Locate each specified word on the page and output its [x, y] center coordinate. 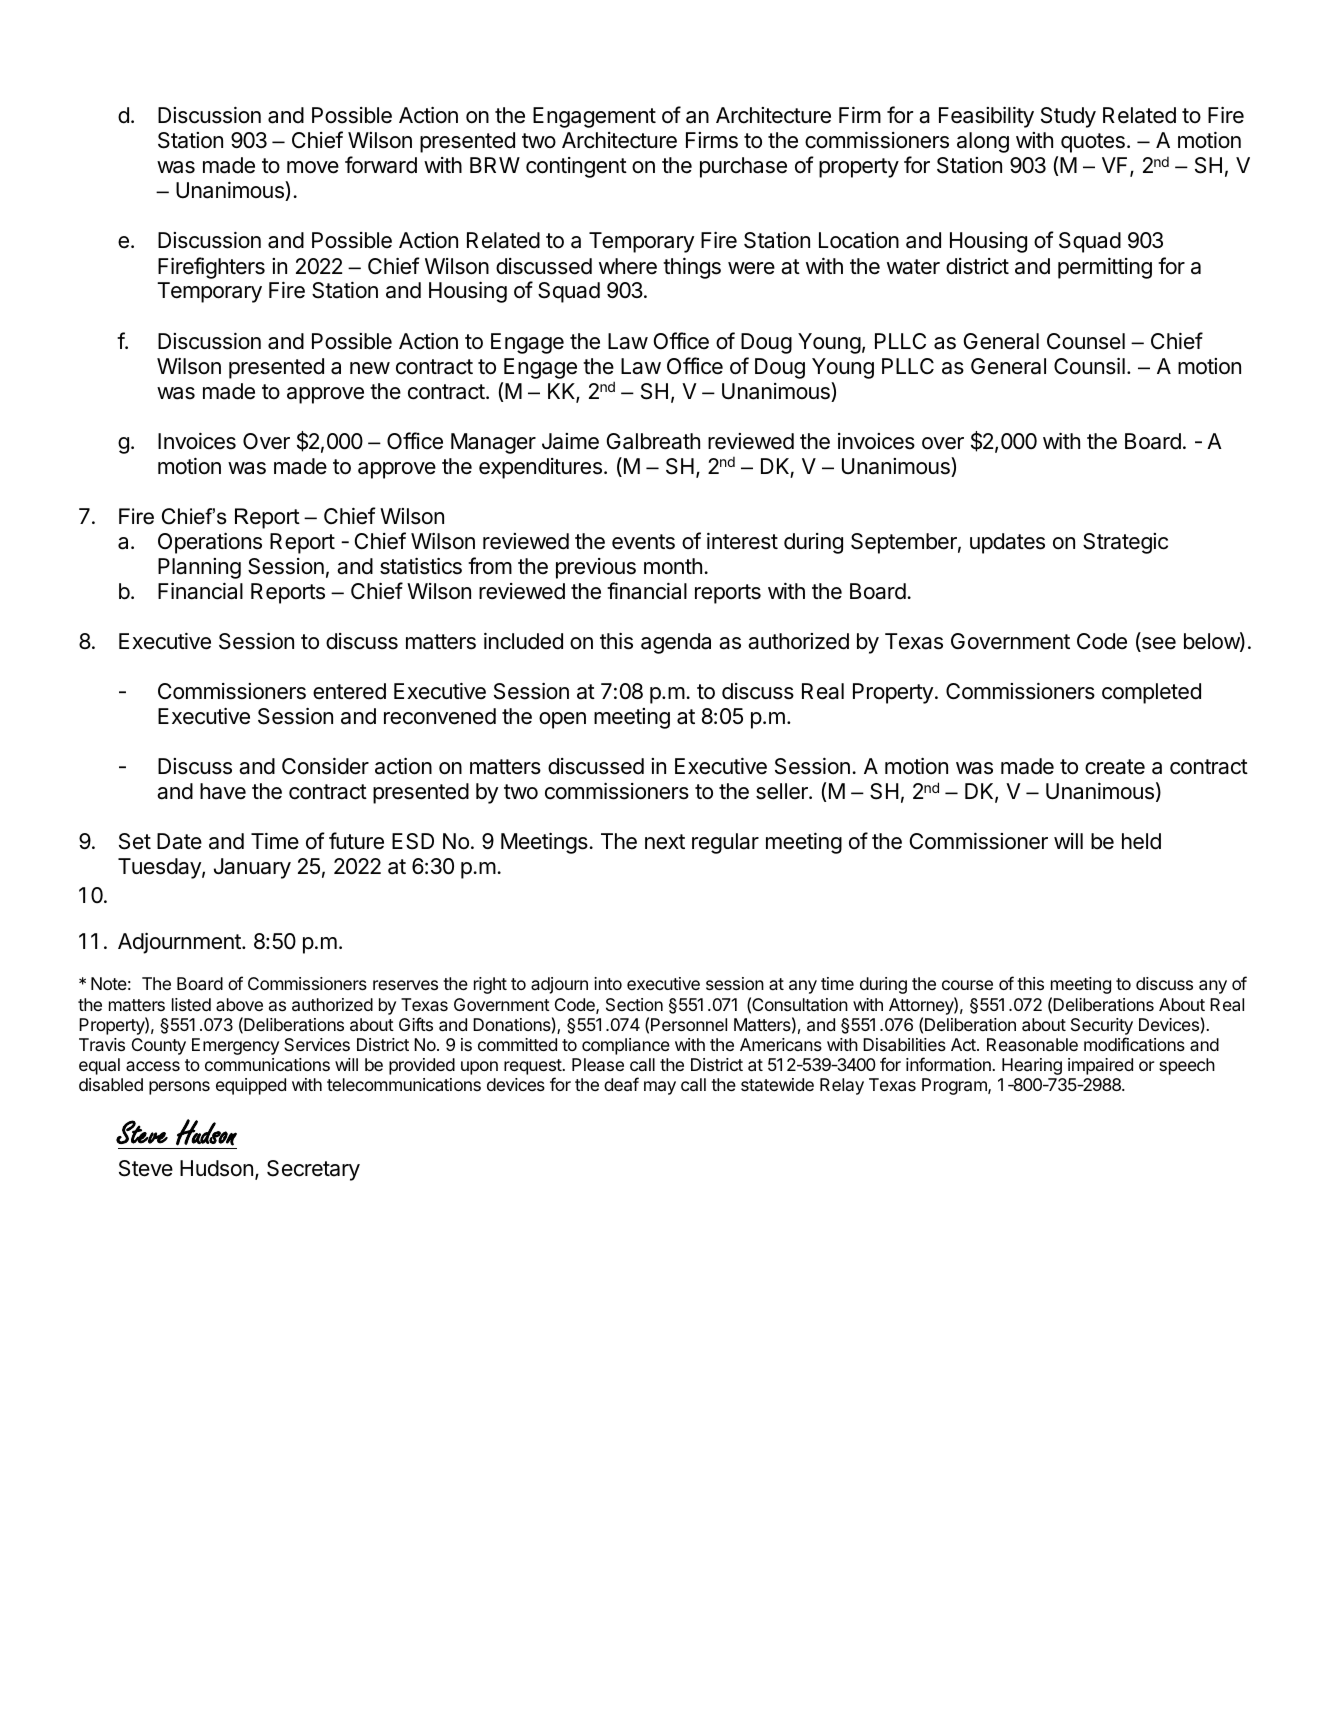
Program [955, 1086]
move [313, 167]
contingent [576, 167]
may [660, 1088]
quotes [1093, 143]
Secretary [313, 1170]
